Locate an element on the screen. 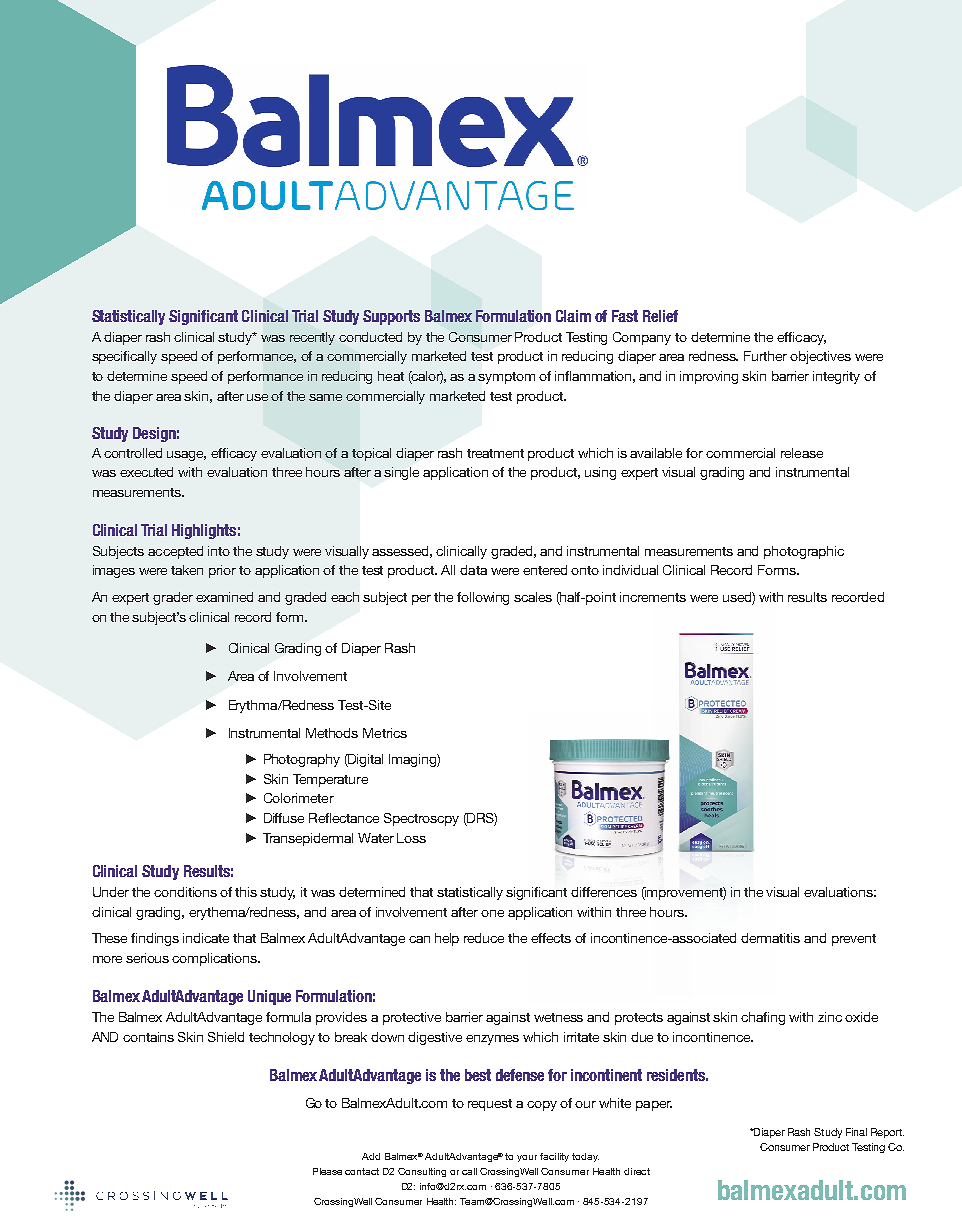 The image size is (962, 1232). Please is located at coordinates (327, 1171).
